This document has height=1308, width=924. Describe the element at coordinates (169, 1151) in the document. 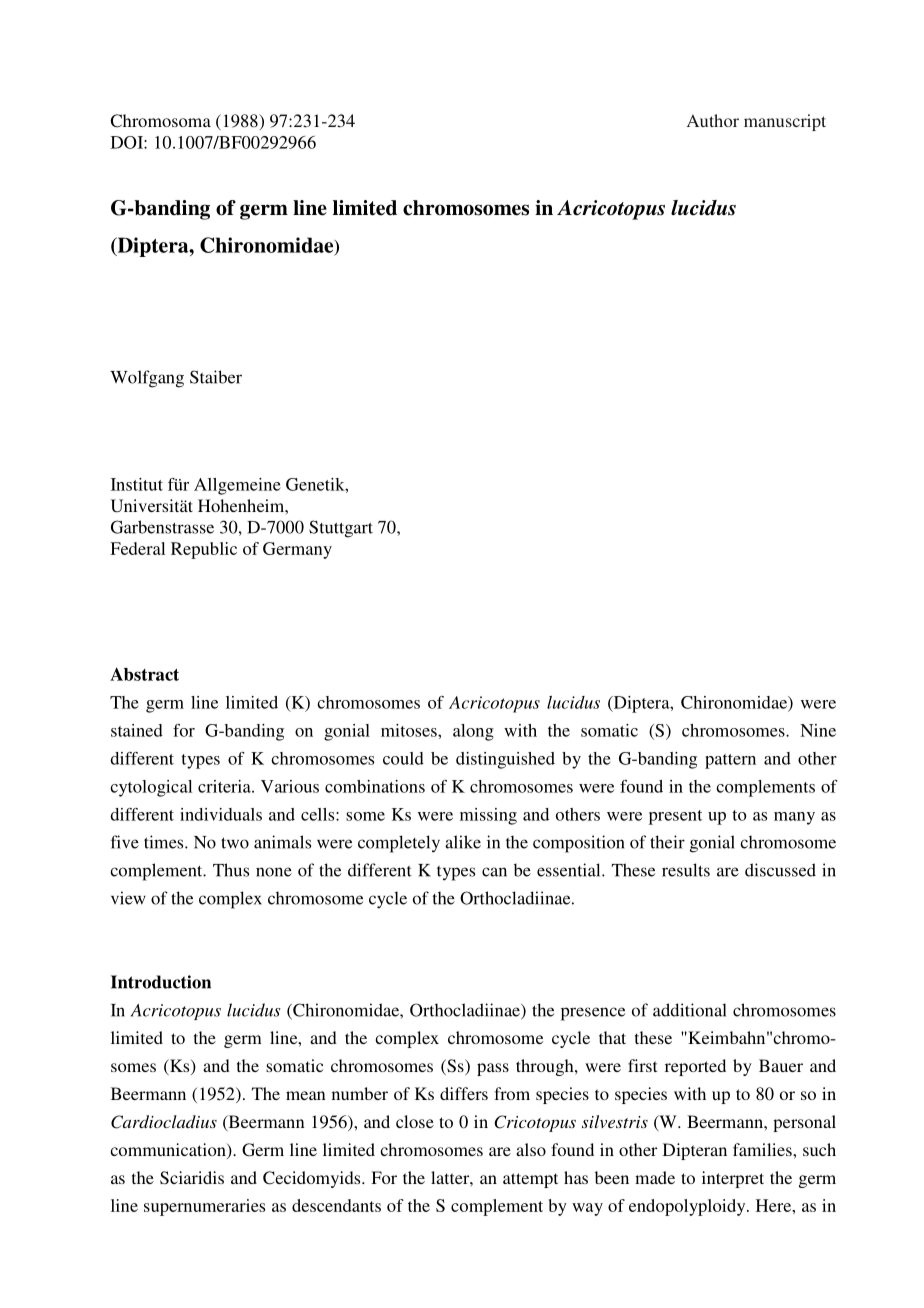

I see `communication` at that location.
